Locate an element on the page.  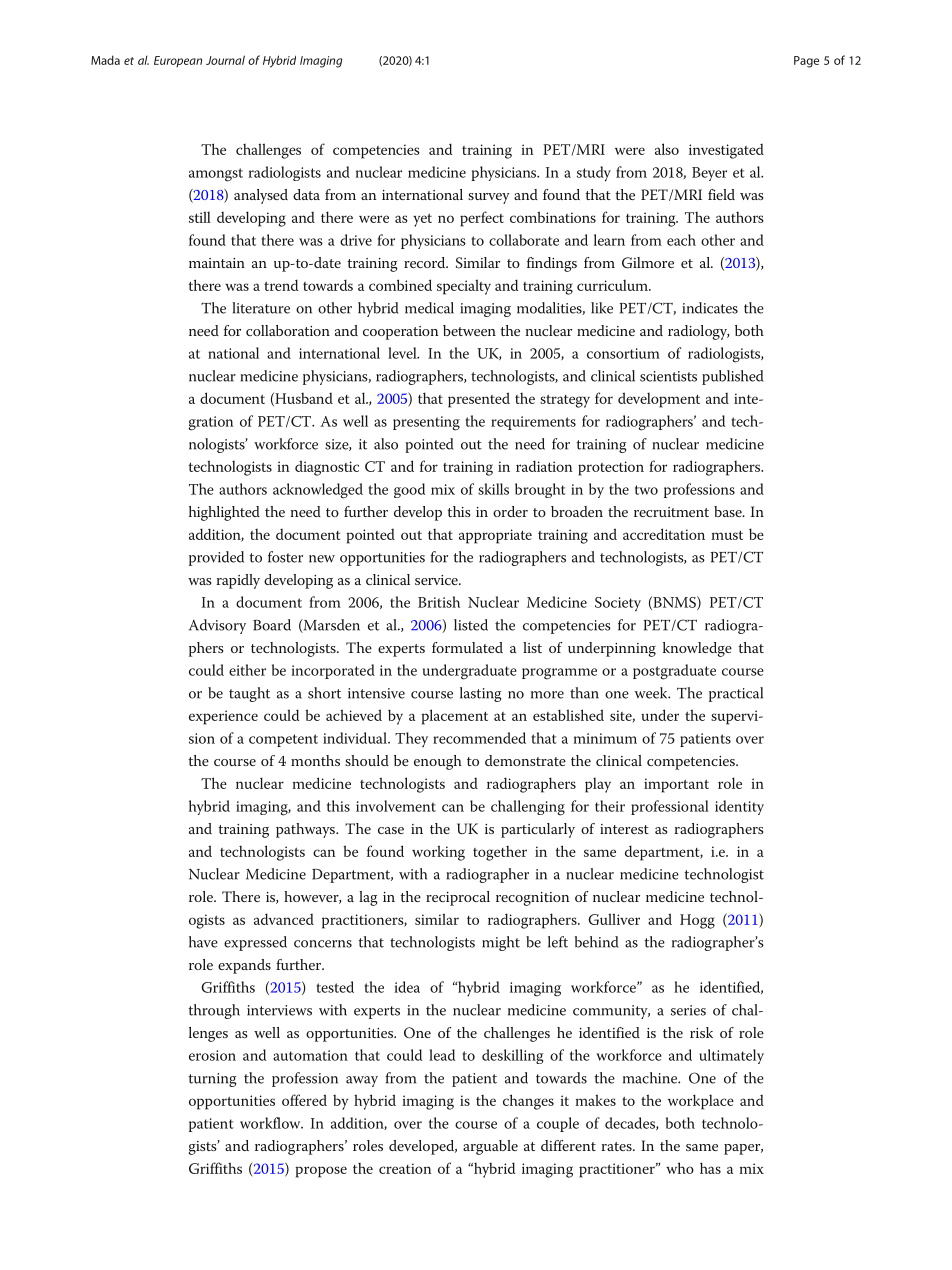
between is located at coordinates (469, 330).
